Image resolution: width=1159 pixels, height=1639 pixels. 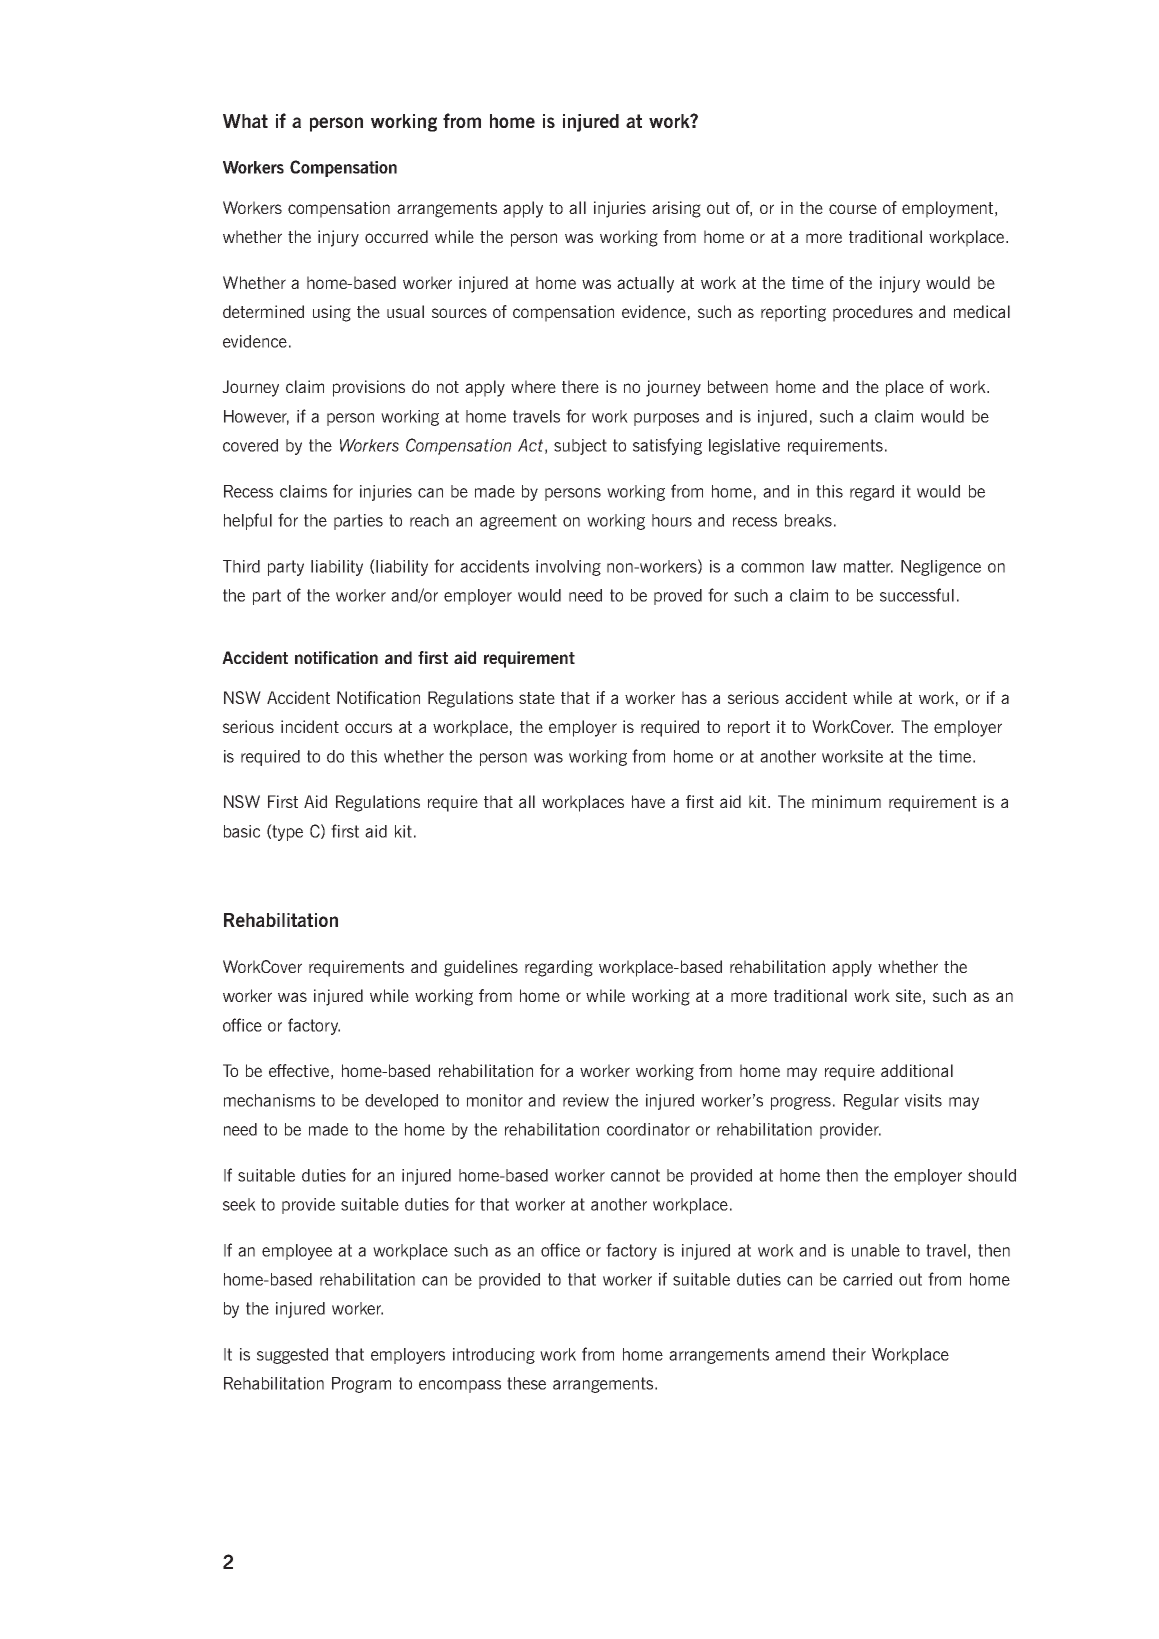 I want to click on incident, so click(x=310, y=726).
